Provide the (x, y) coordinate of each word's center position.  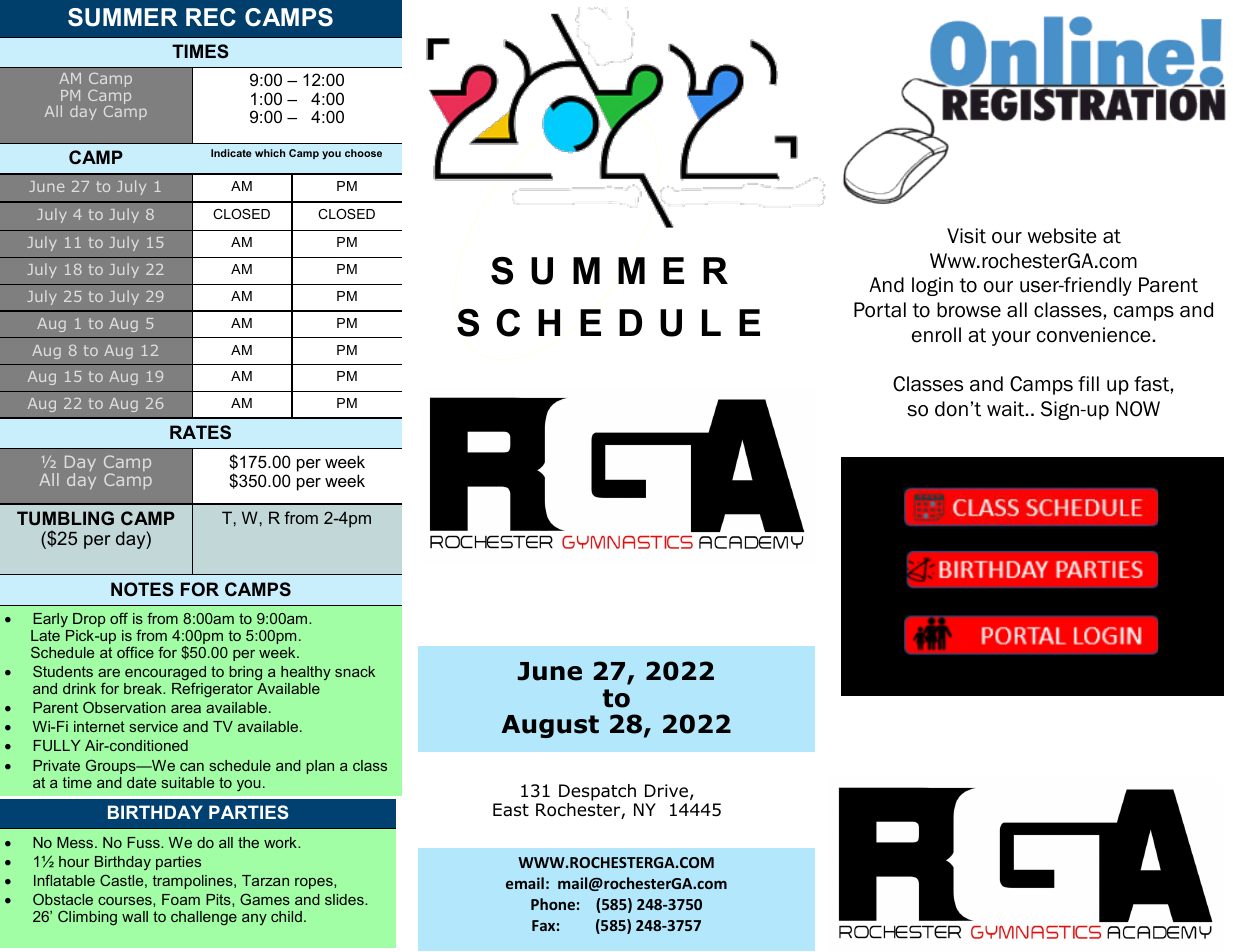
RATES (200, 432)
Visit (966, 236)
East (511, 810)
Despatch (598, 794)
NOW (1138, 409)
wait (1007, 409)
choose (363, 153)
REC (211, 17)
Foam (181, 899)
